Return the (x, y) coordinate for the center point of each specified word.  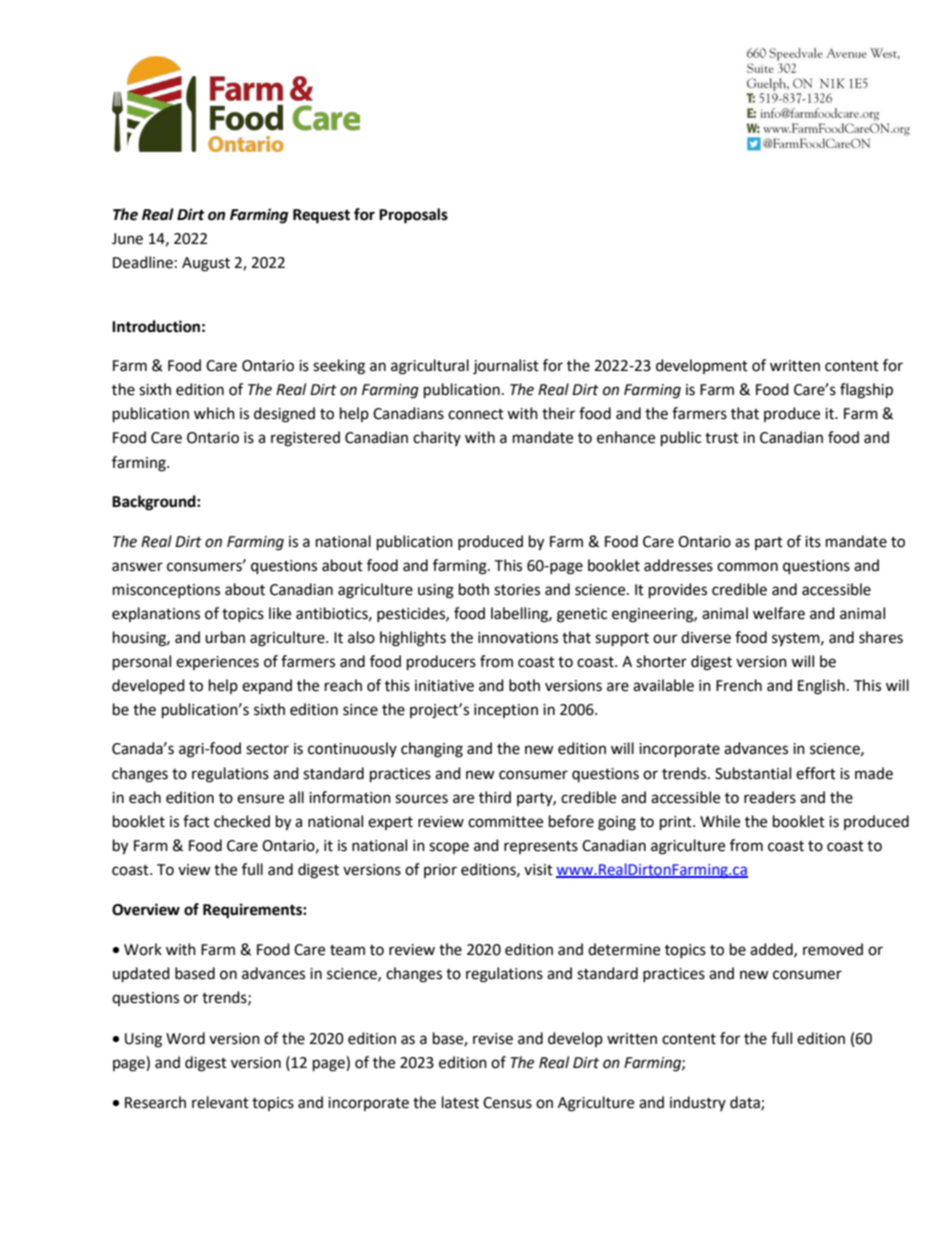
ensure (260, 799)
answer (137, 567)
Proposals (413, 216)
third (495, 797)
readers (770, 797)
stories (517, 590)
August (206, 264)
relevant (220, 1102)
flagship (866, 391)
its (813, 542)
